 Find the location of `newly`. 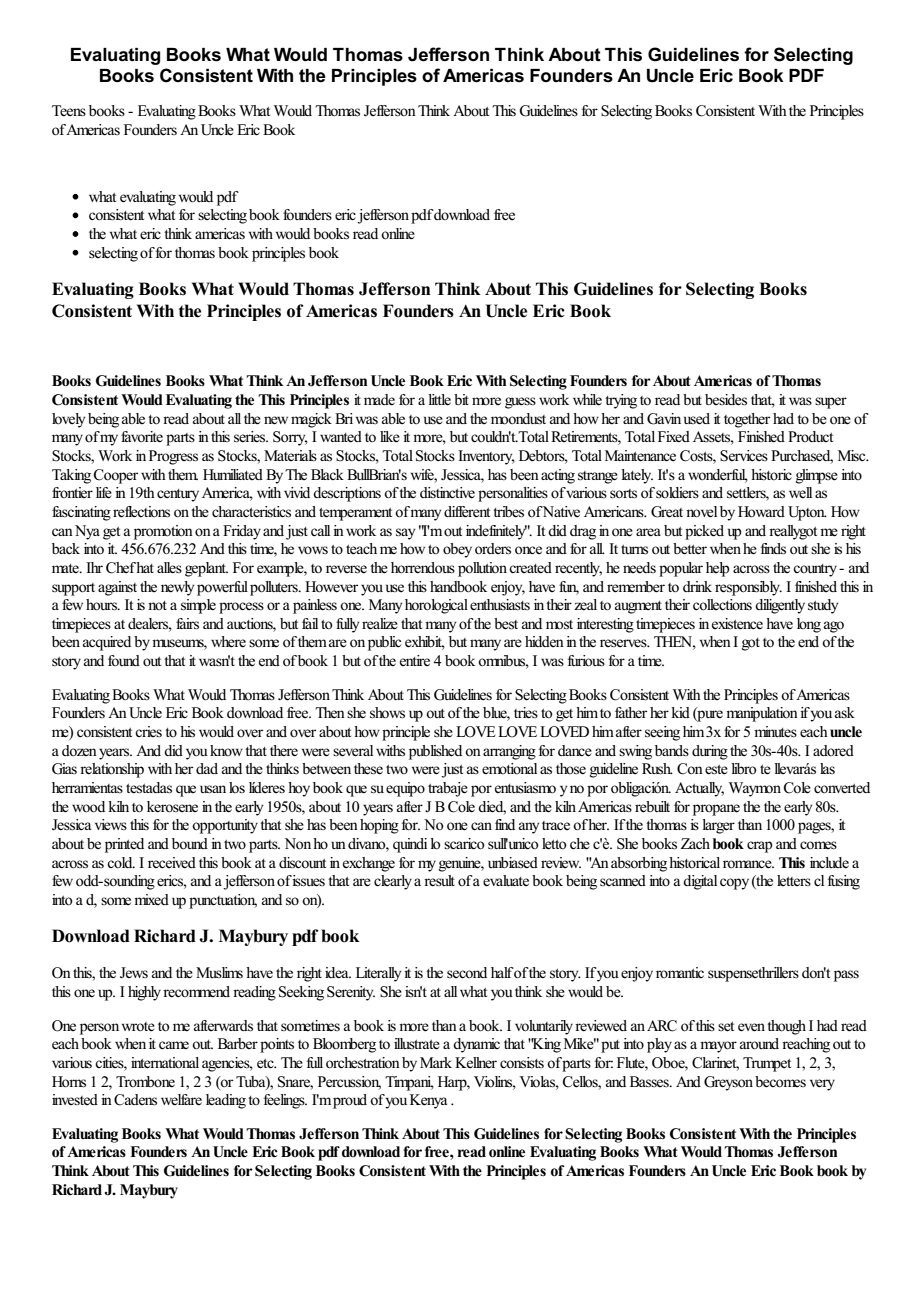

newly is located at coordinates (177, 588).
